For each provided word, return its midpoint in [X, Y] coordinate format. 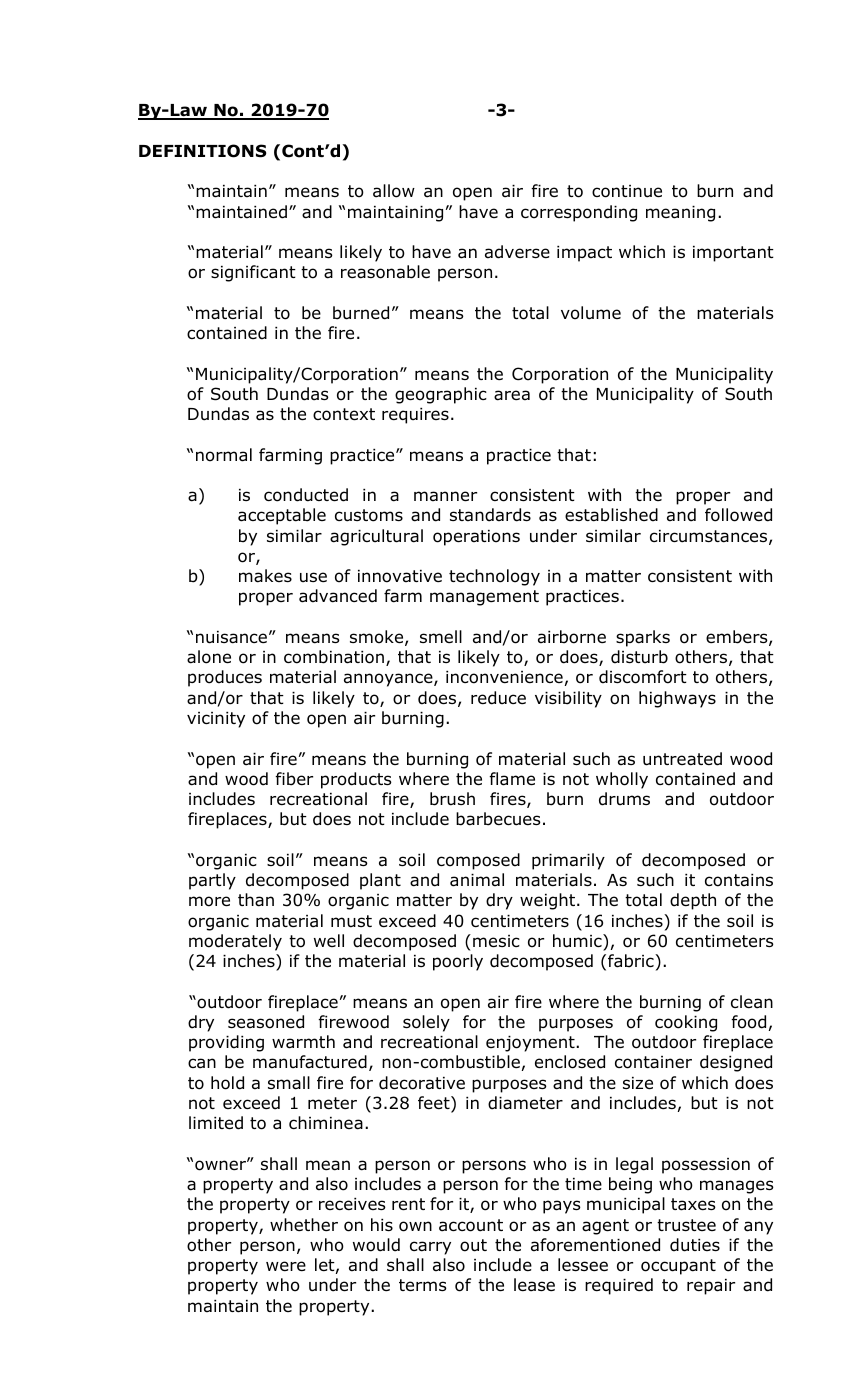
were [286, 1266]
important [733, 254]
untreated [682, 759]
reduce [498, 698]
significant [253, 273]
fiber [294, 779]
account [471, 1225]
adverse [517, 252]
